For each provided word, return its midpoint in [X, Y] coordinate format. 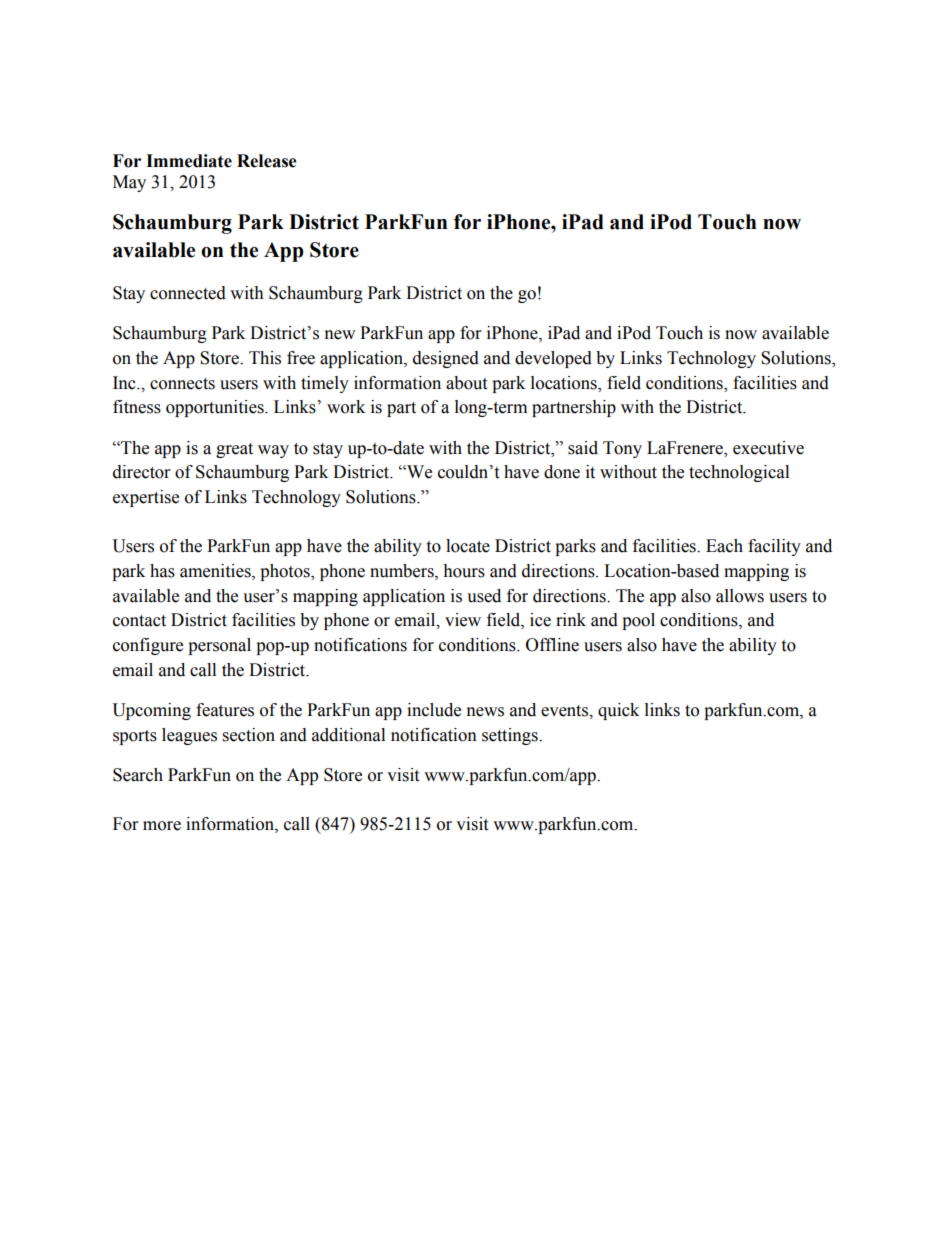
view [463, 620]
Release [267, 161]
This [265, 358]
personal [219, 646]
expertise [146, 498]
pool [638, 621]
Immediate [189, 161]
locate [468, 546]
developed [553, 359]
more [162, 826]
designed [446, 359]
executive [768, 448]
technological [739, 473]
